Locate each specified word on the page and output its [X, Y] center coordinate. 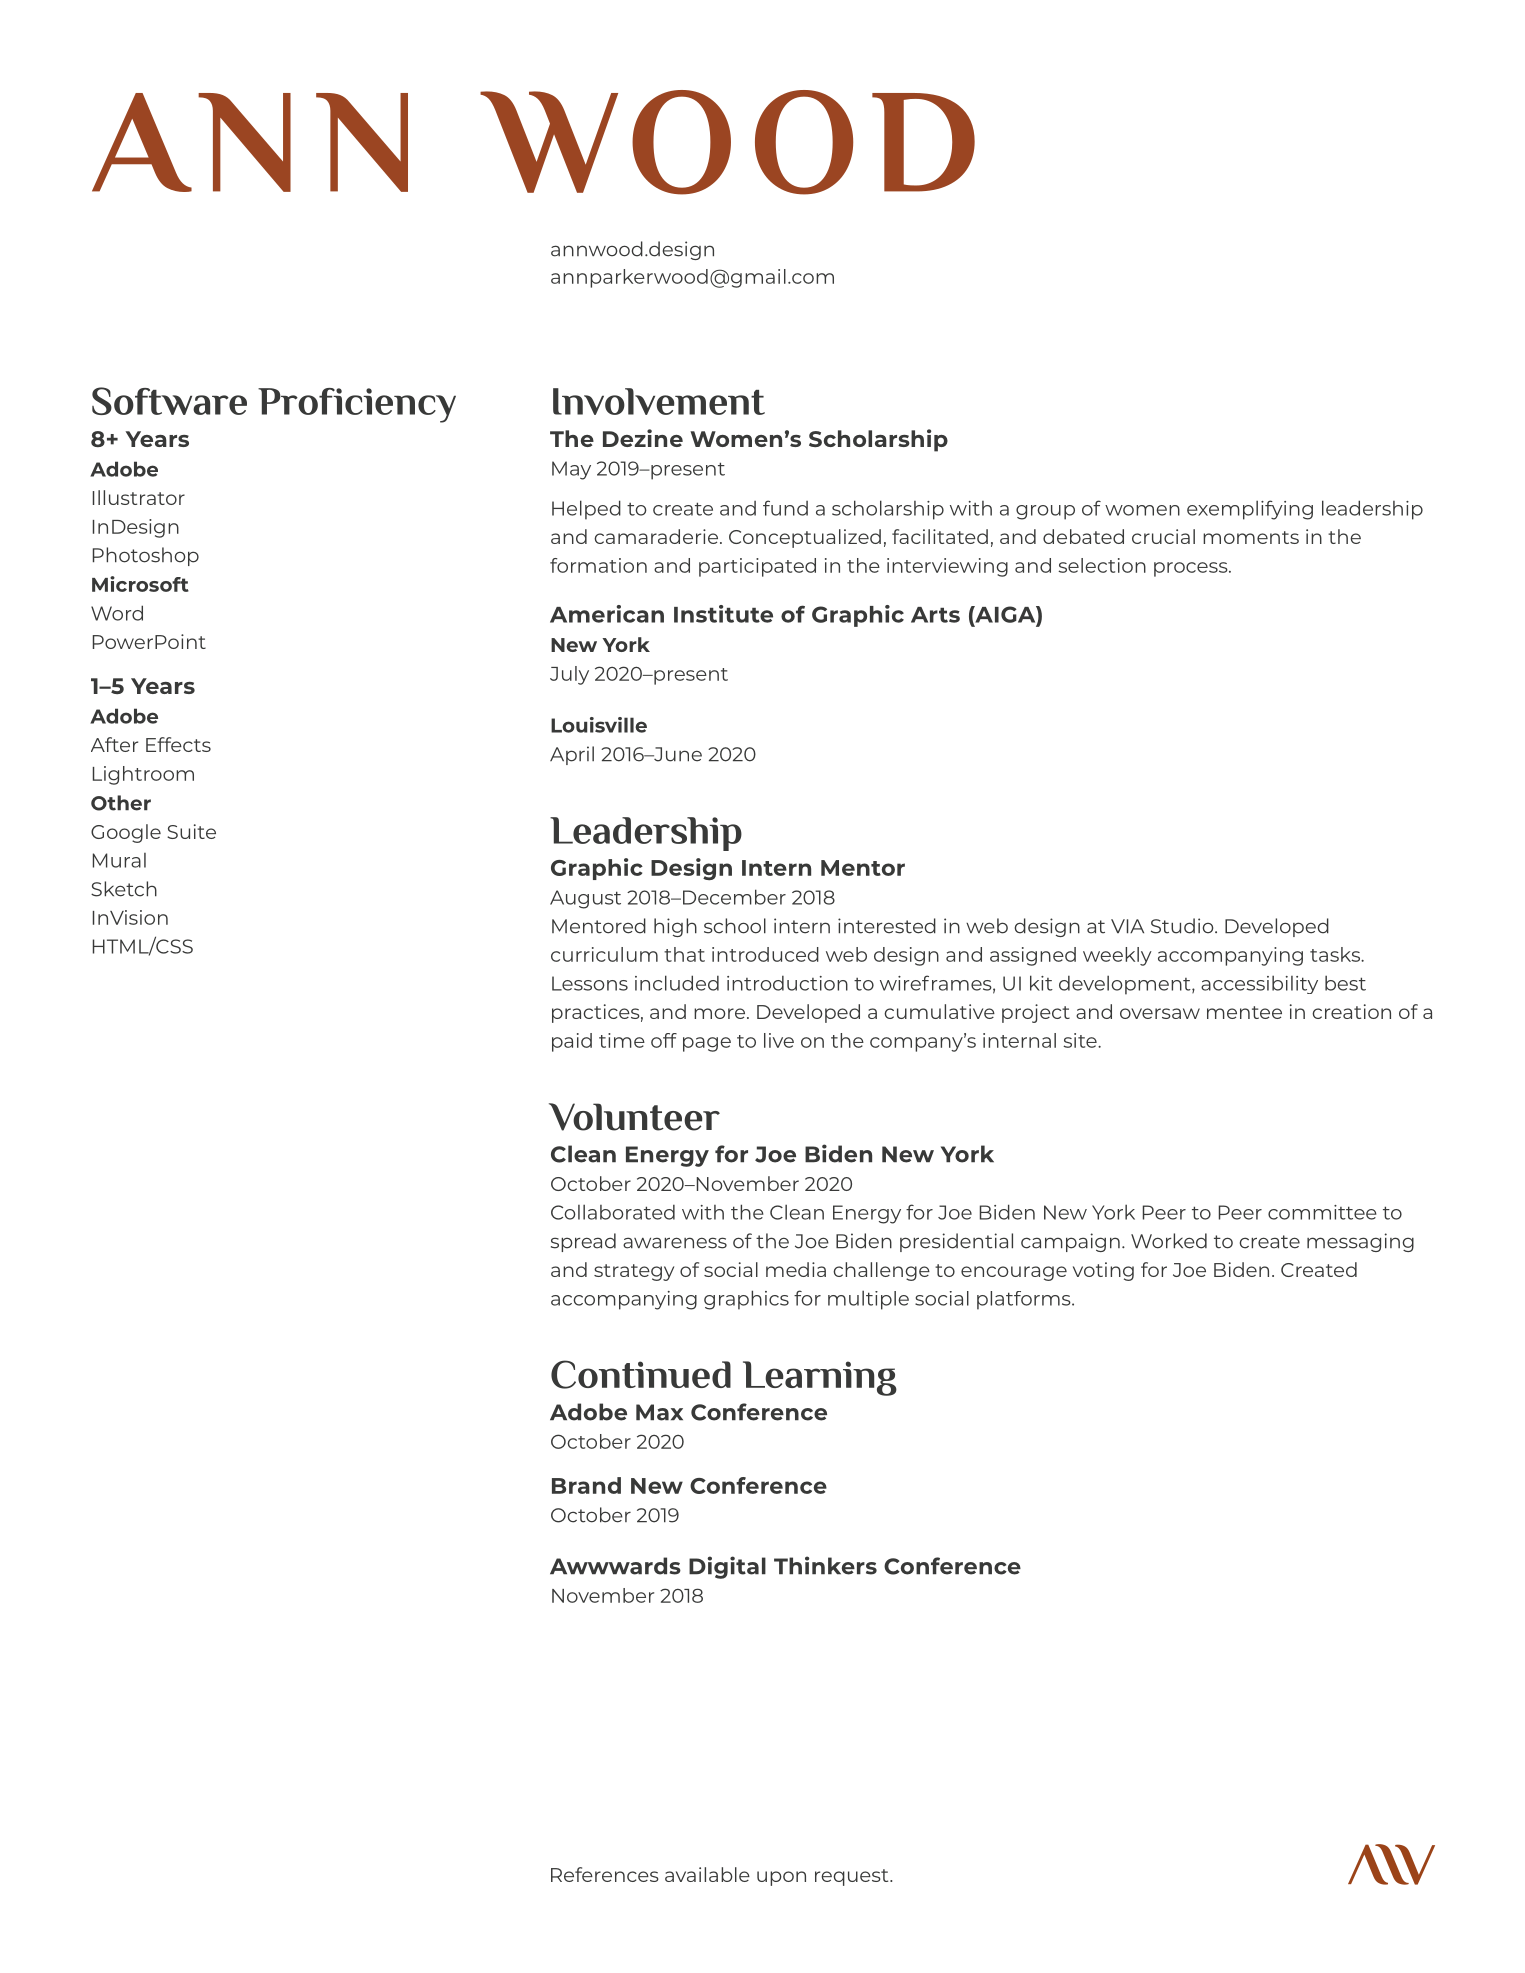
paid [572, 1042]
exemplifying [1250, 510]
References [605, 1874]
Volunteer [634, 1117]
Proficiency [357, 405]
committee [1322, 1212]
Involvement [659, 401]
